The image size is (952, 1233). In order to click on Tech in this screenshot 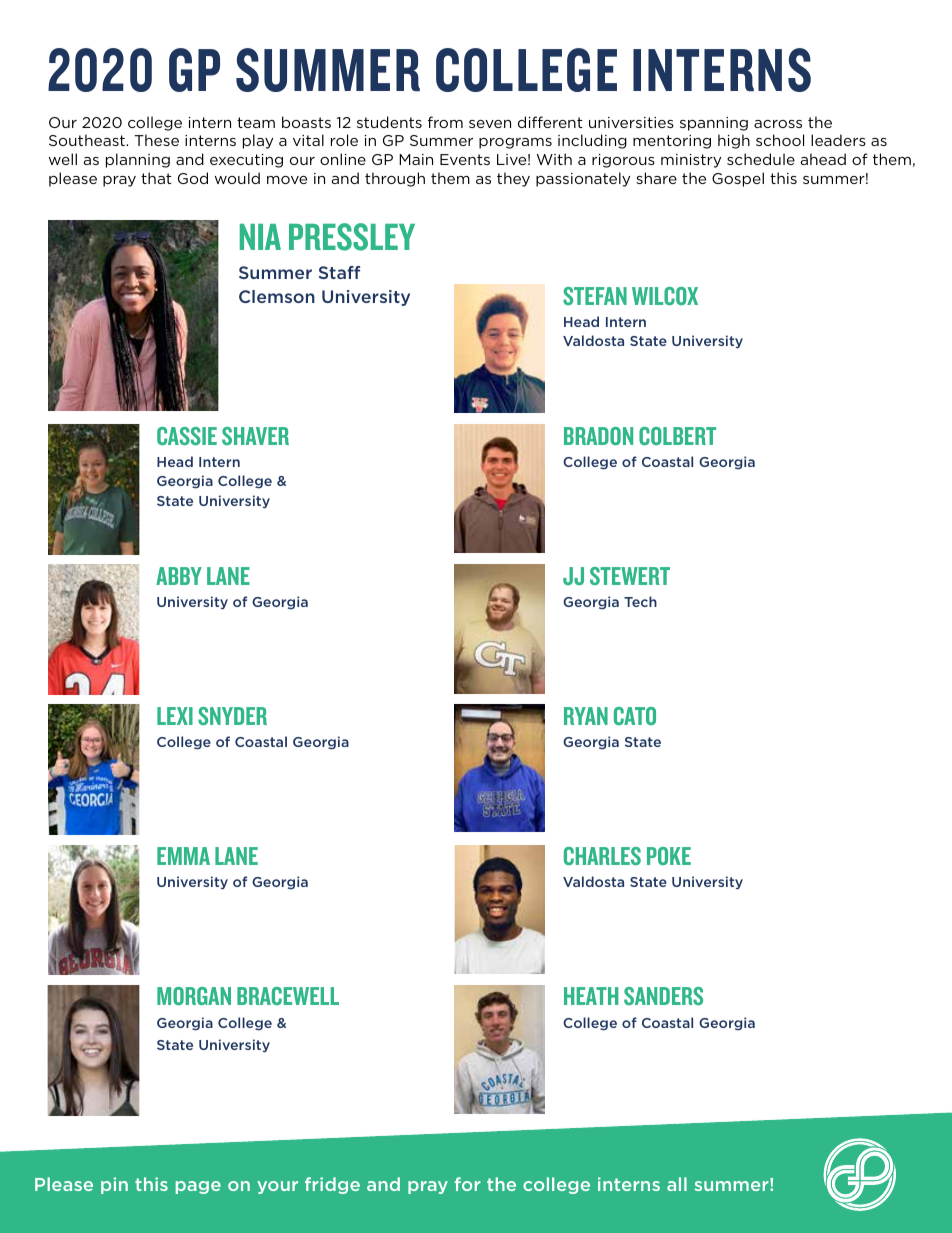, I will do `click(640, 601)`.
